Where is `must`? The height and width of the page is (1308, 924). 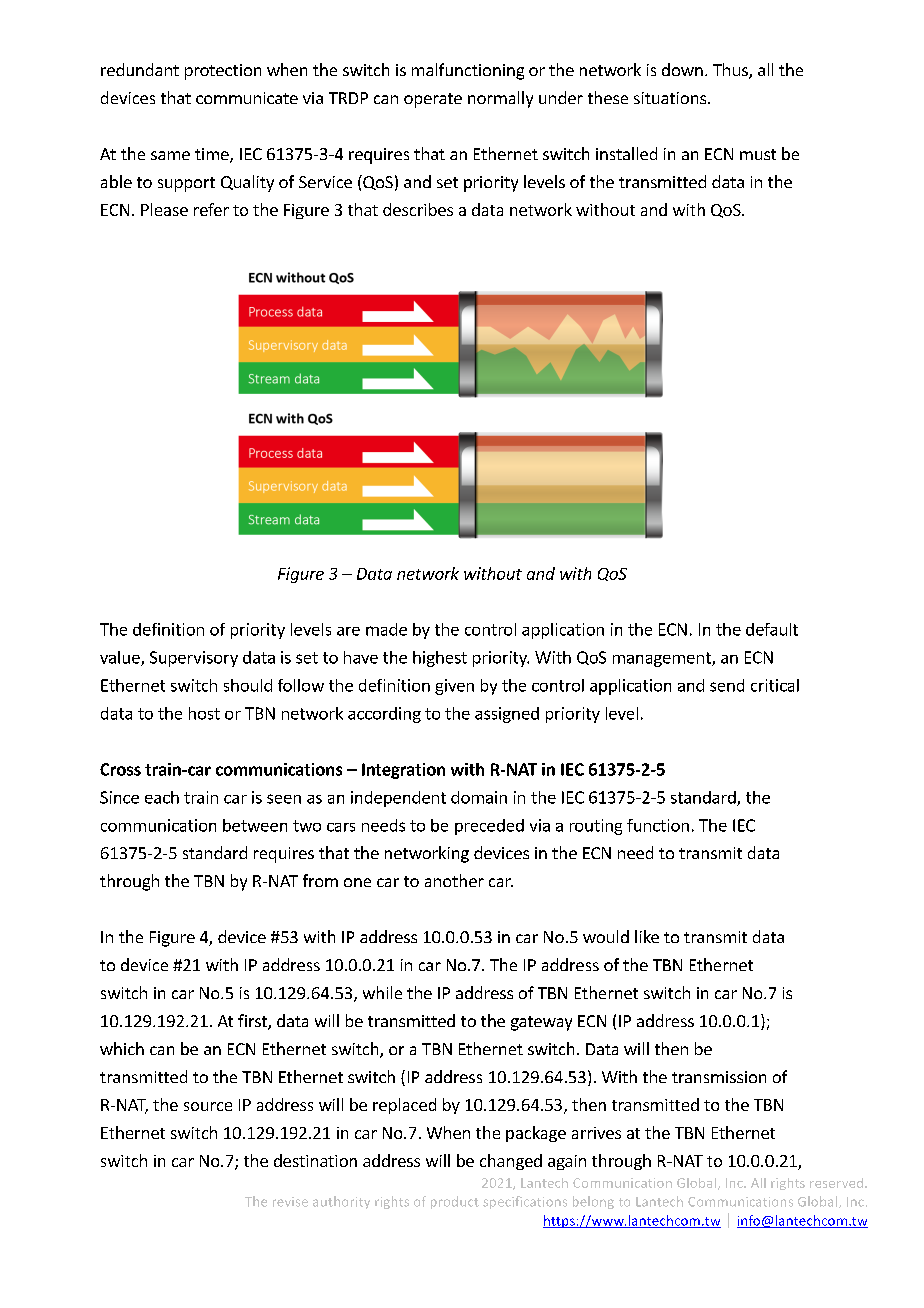
must is located at coordinates (758, 154).
